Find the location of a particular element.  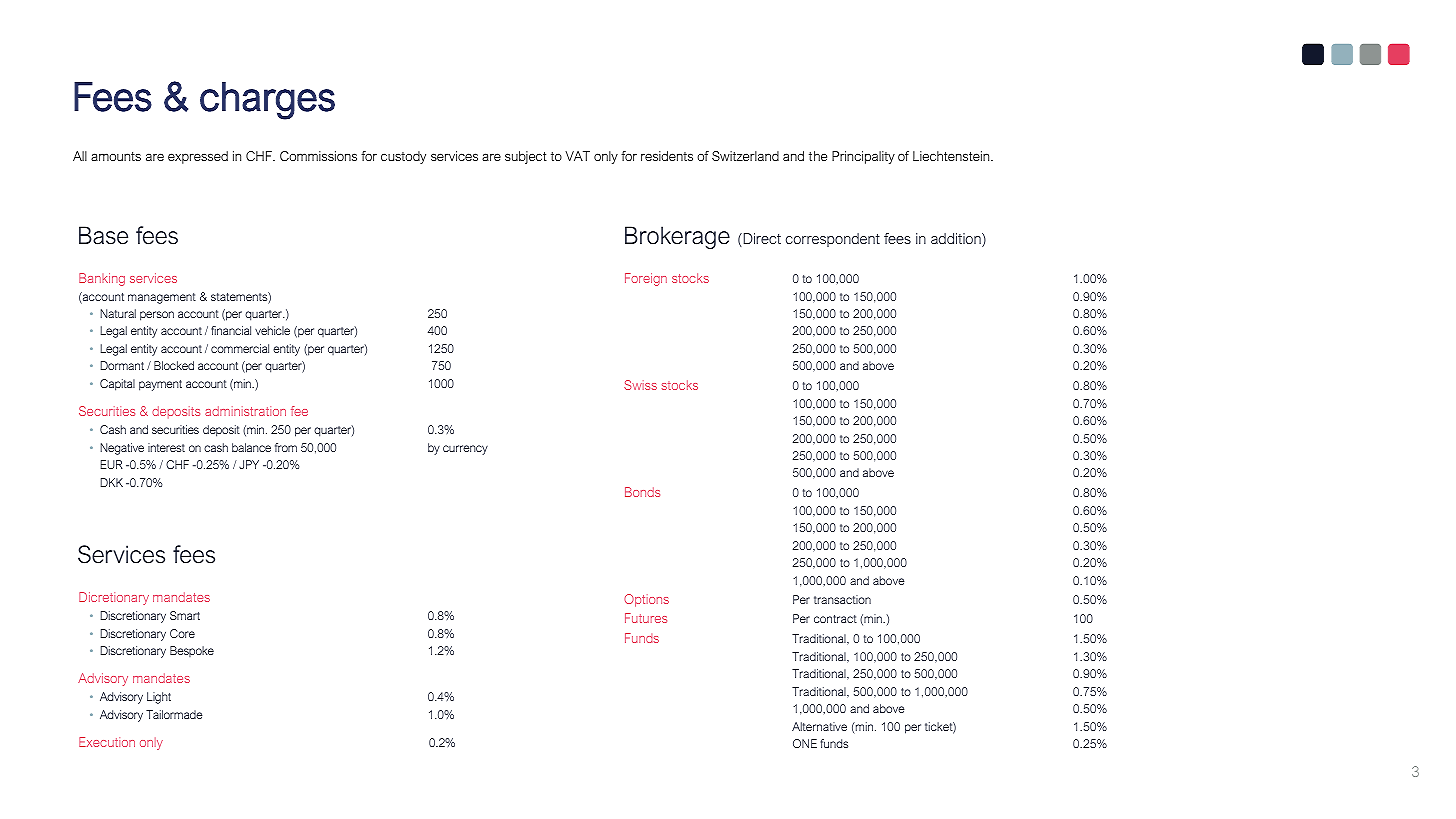

ONE is located at coordinates (805, 743).
